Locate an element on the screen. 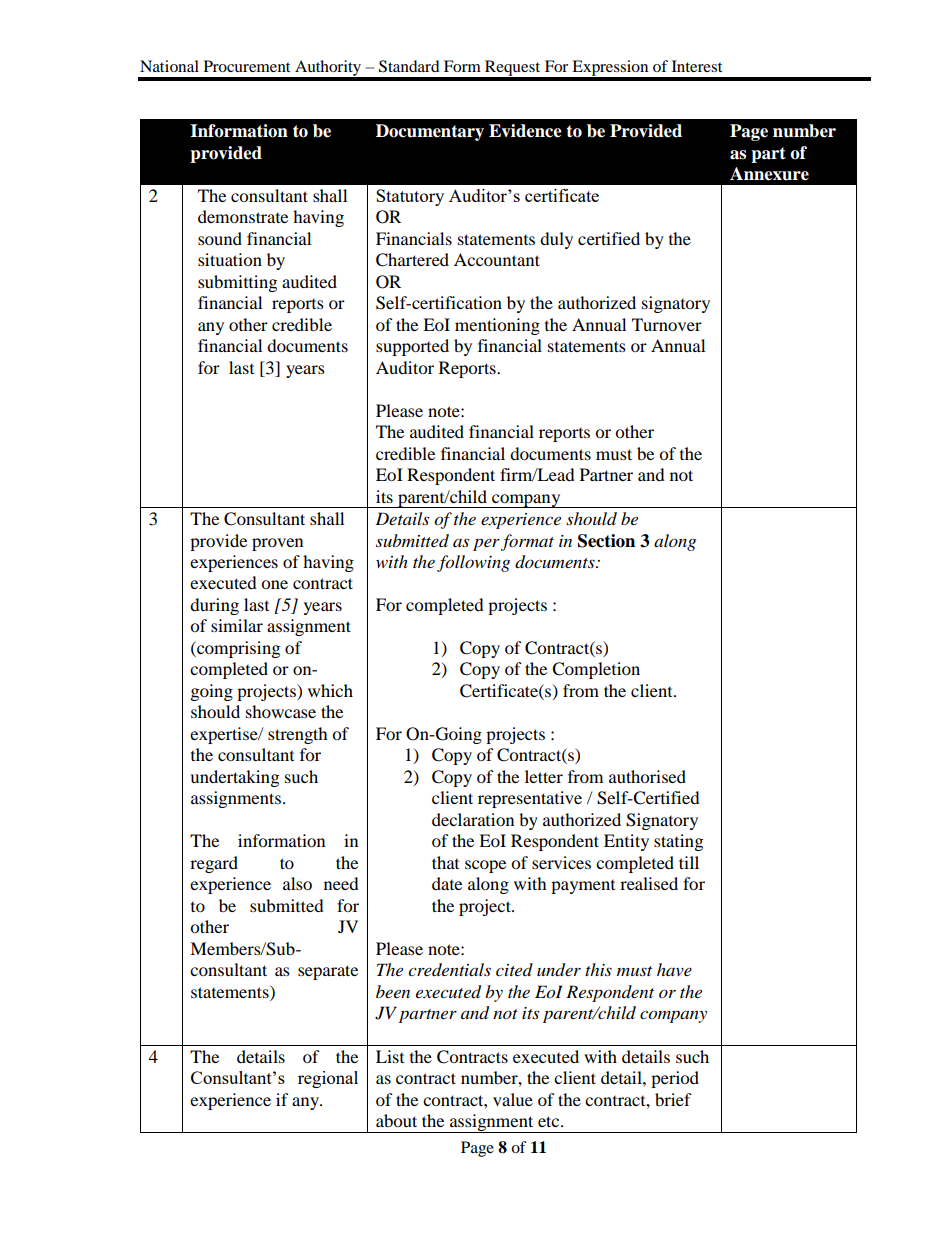 The image size is (952, 1233). Procurement is located at coordinates (247, 66).
